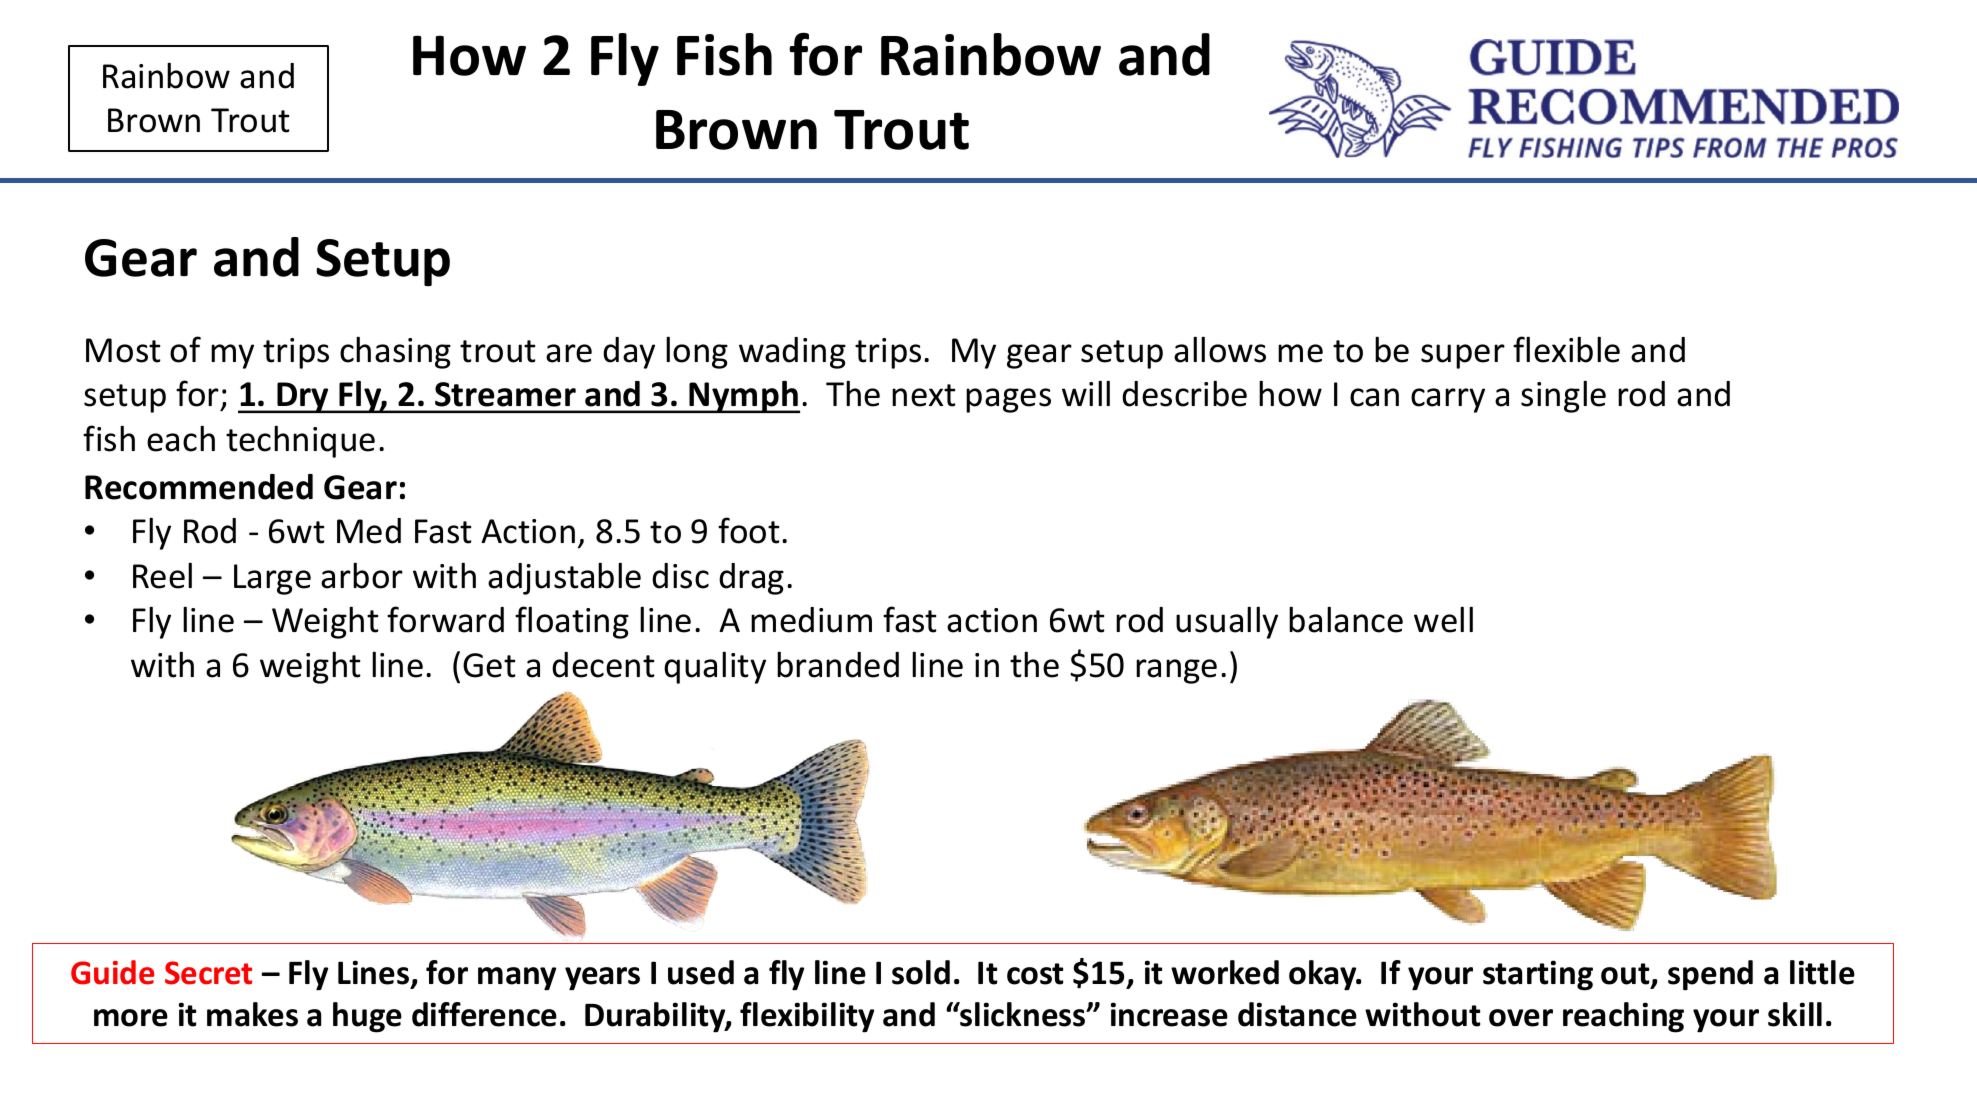 The height and width of the screenshot is (1112, 1977). What do you see at coordinates (489, 665) in the screenshot?
I see `Get` at bounding box center [489, 665].
